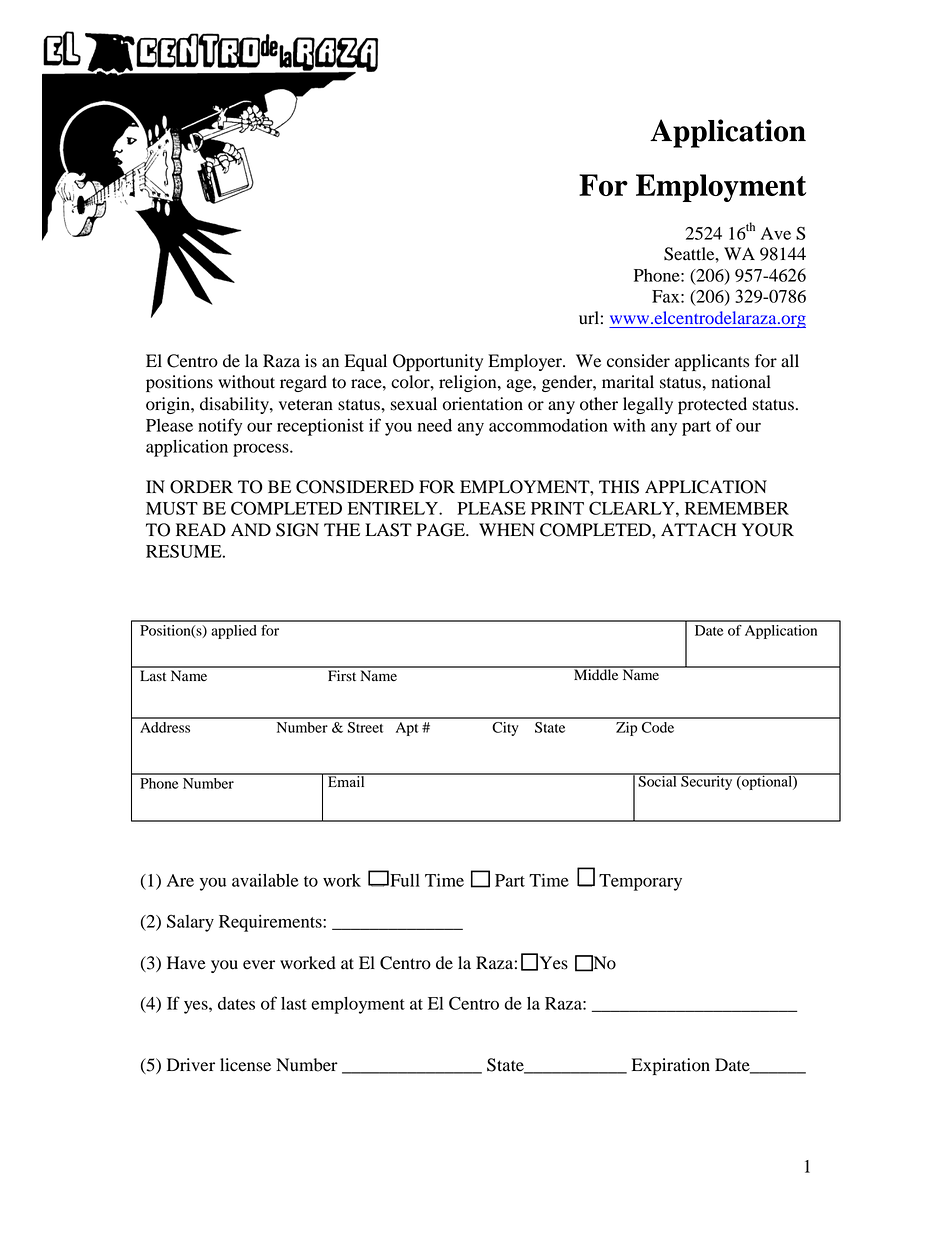  What do you see at coordinates (234, 632) in the page?
I see `applied` at bounding box center [234, 632].
